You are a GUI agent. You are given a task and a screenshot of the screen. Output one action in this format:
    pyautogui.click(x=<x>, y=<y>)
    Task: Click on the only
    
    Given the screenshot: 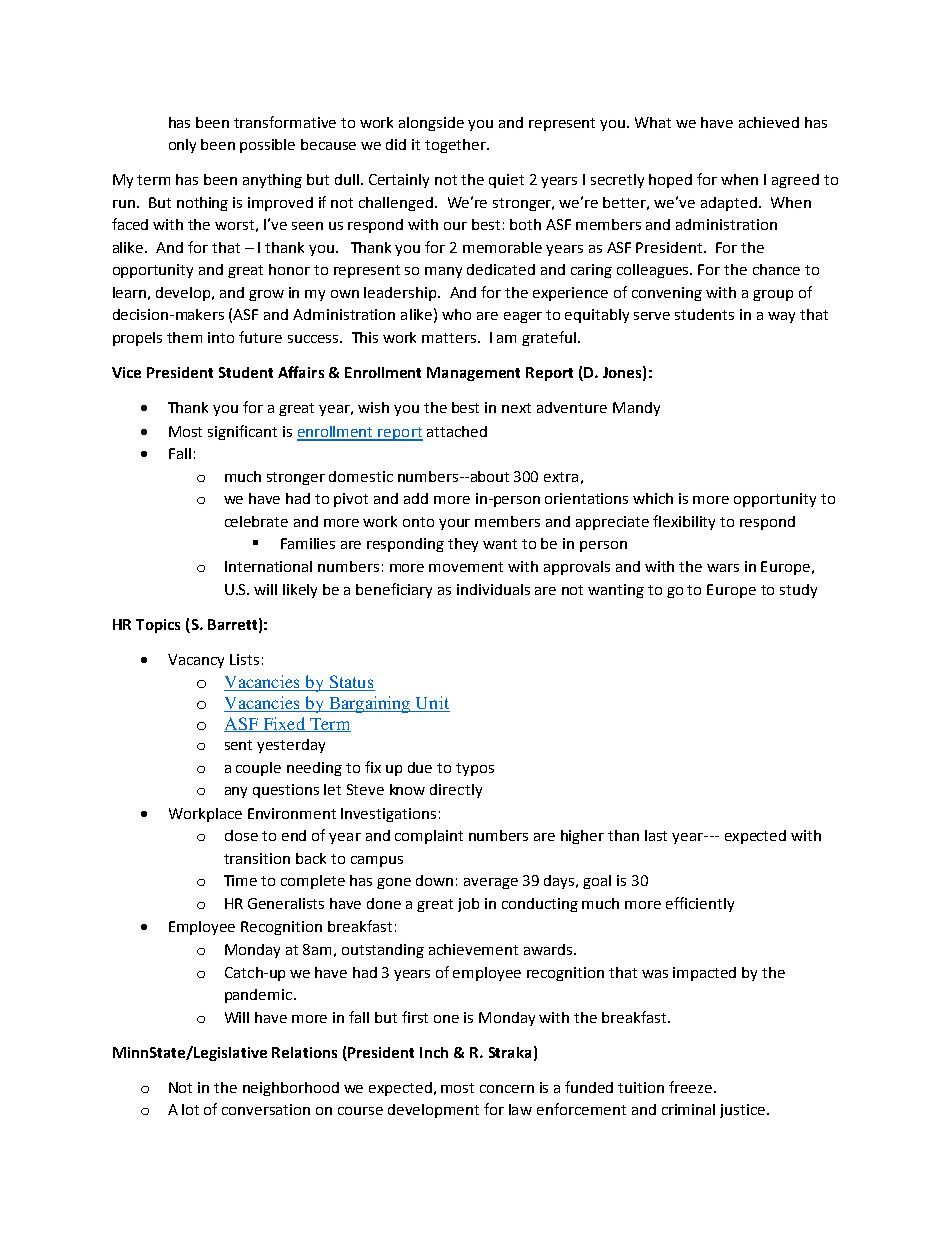 What is the action you would take?
    pyautogui.click(x=182, y=146)
